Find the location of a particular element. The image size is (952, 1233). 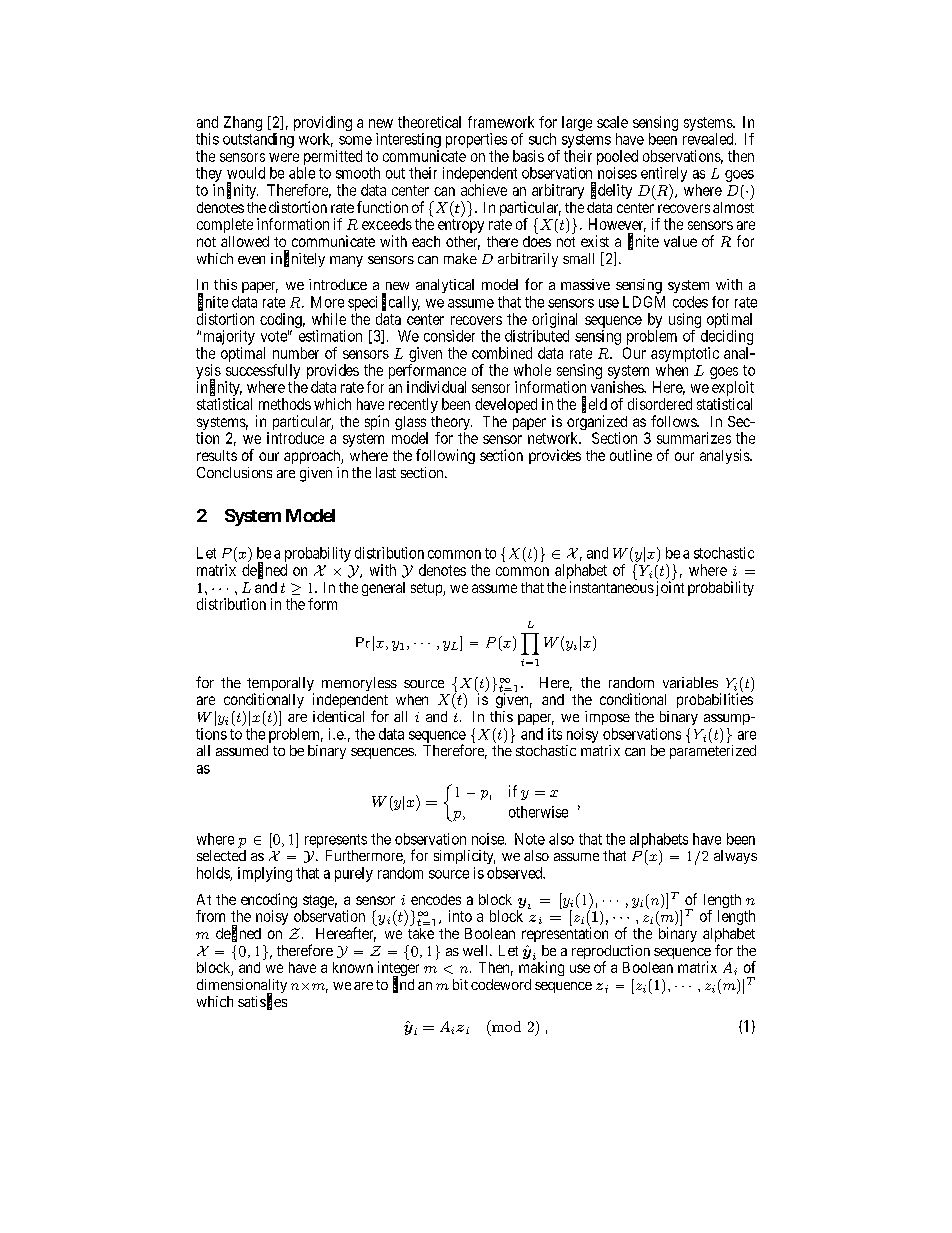

making is located at coordinates (541, 968).
